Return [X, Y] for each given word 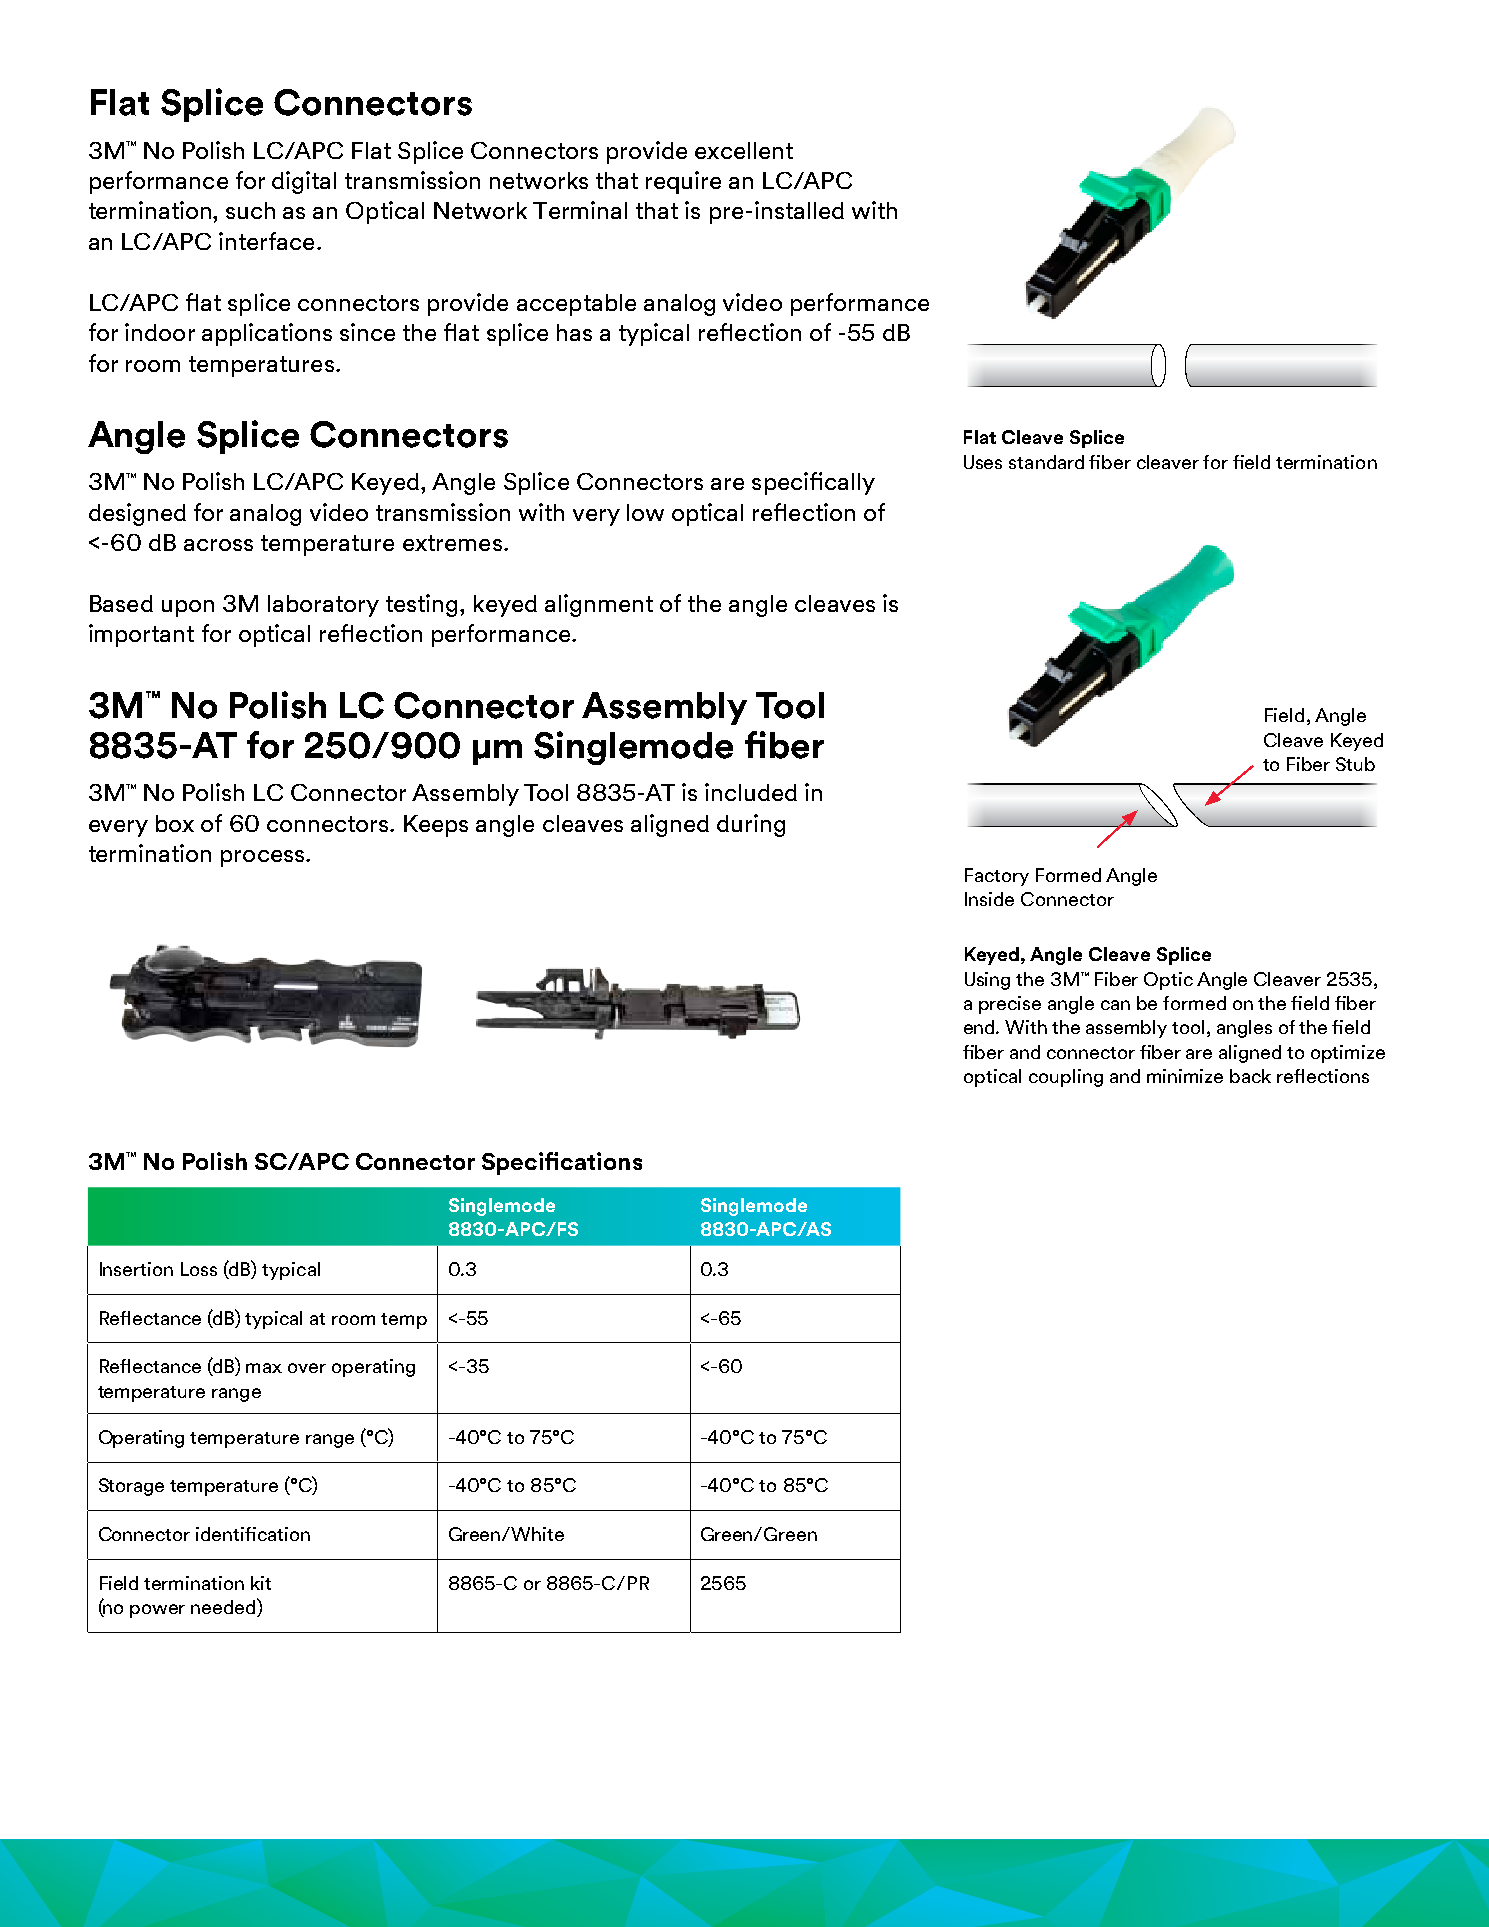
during [751, 825]
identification [253, 1534]
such [250, 210]
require [683, 182]
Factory [997, 877]
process [264, 858]
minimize [1185, 1076]
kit [261, 1583]
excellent [744, 150]
